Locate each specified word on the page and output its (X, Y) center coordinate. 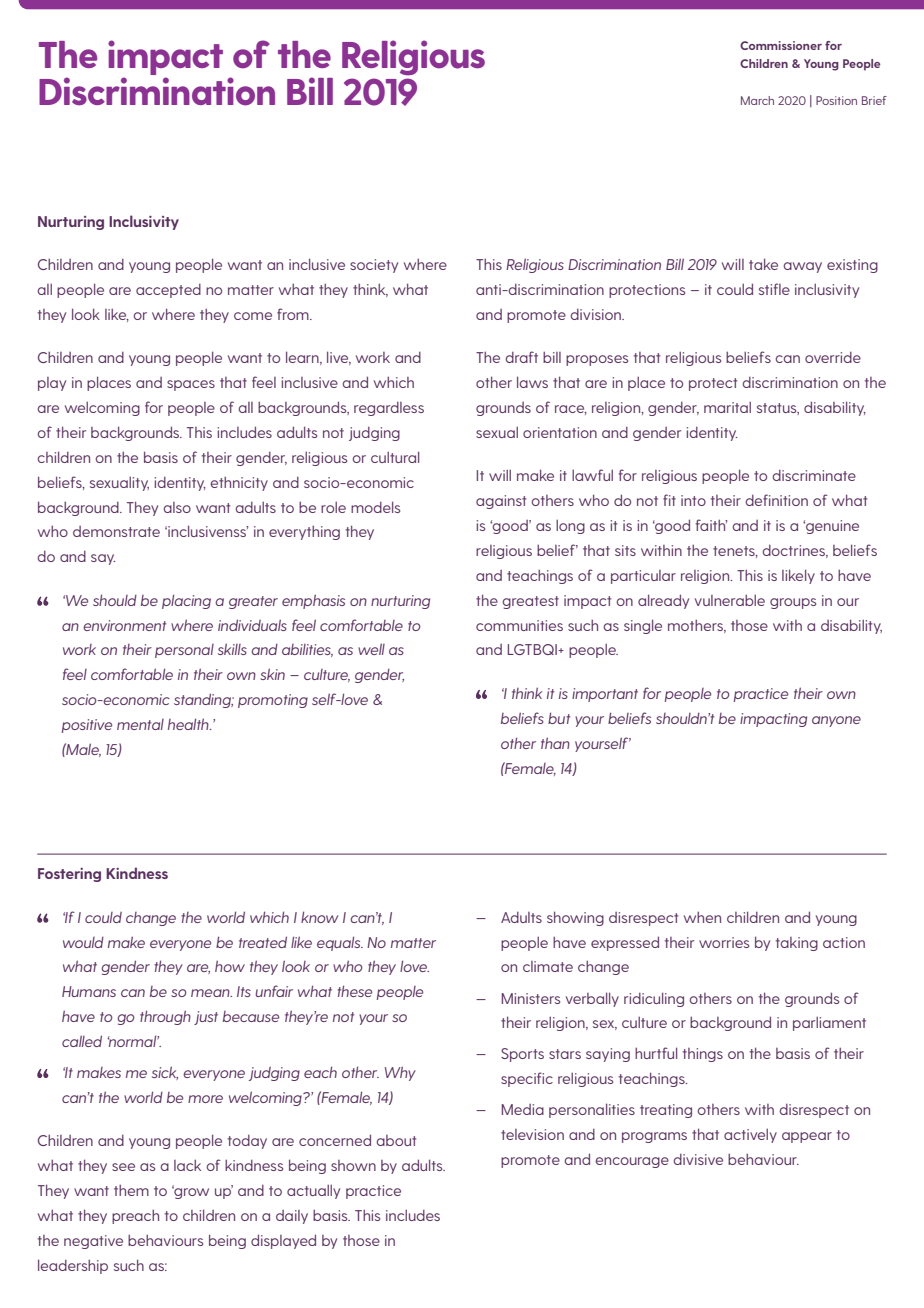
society (374, 266)
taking (797, 944)
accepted (168, 291)
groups (793, 603)
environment (124, 625)
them (131, 1190)
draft (521, 357)
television (532, 1134)
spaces (191, 385)
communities (519, 625)
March (757, 100)
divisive (698, 1159)
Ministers (531, 998)
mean (211, 993)
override (833, 357)
